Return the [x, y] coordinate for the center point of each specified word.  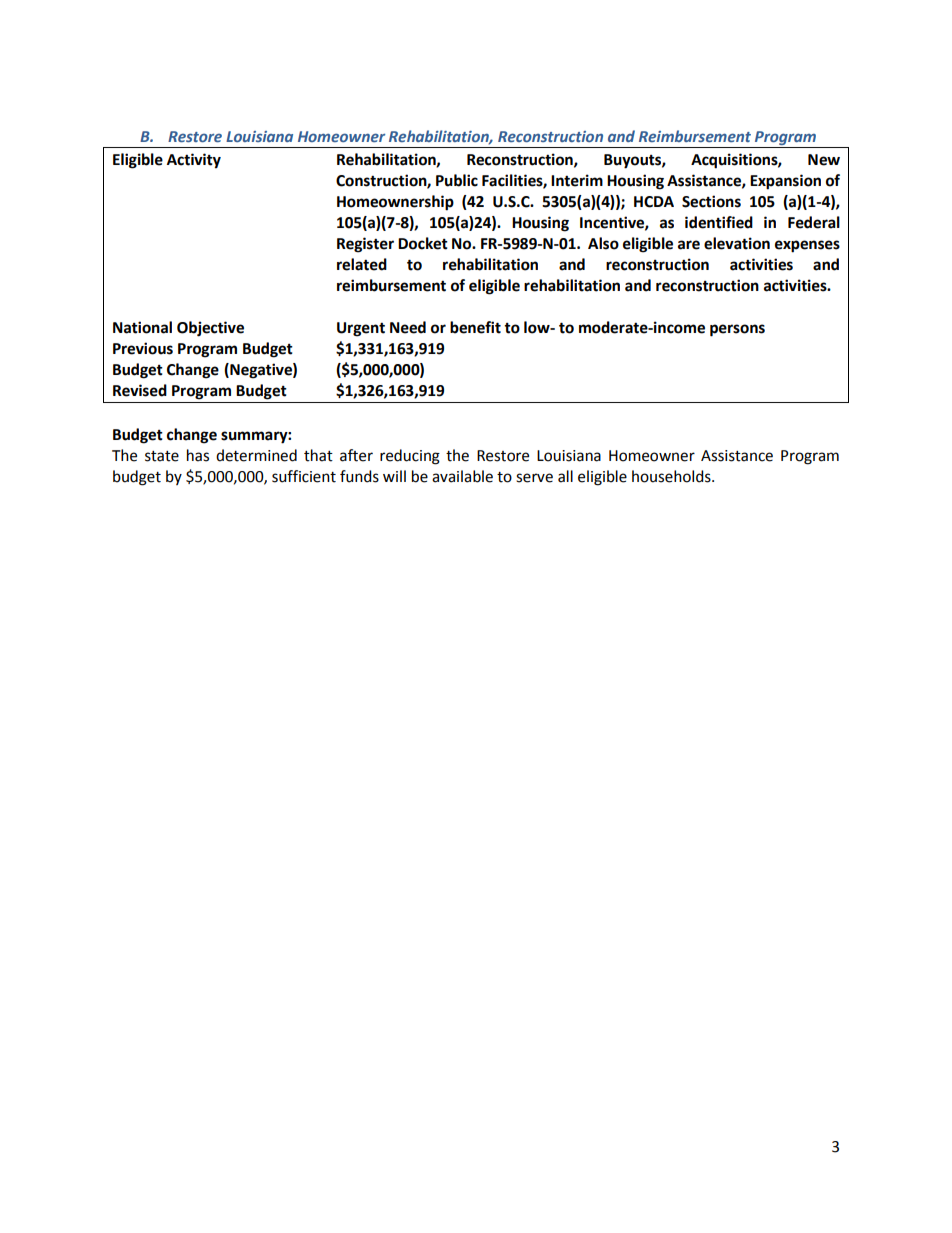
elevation [737, 243]
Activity [194, 161]
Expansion [785, 182]
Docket [423, 243]
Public [457, 180]
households [672, 476]
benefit [475, 327]
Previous [143, 348]
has [198, 455]
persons [737, 330]
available [462, 476]
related [362, 264]
